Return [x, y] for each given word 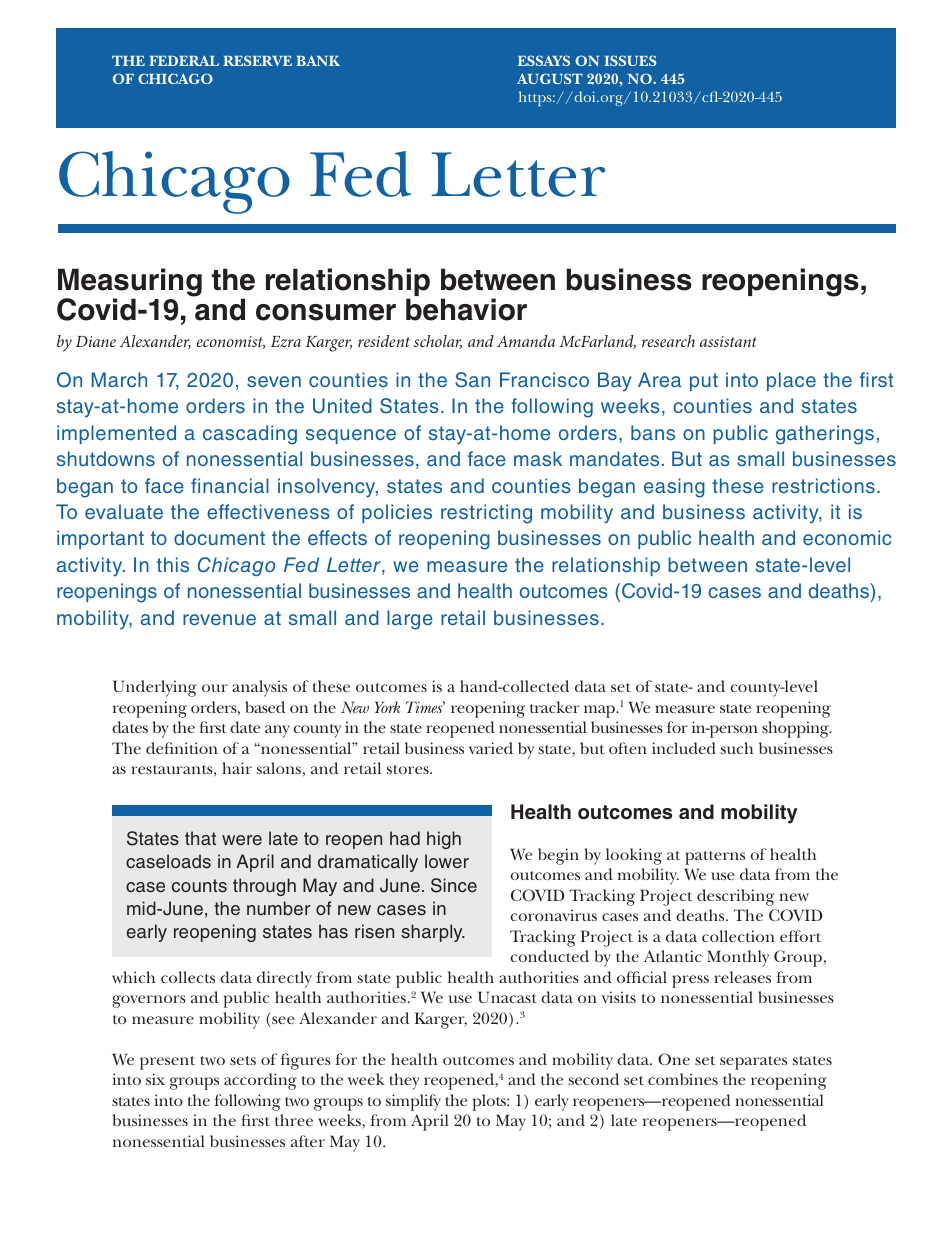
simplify [413, 1102]
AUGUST [550, 78]
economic [847, 537]
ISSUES [630, 60]
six [155, 1079]
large [410, 620]
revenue [219, 619]
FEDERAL [184, 60]
